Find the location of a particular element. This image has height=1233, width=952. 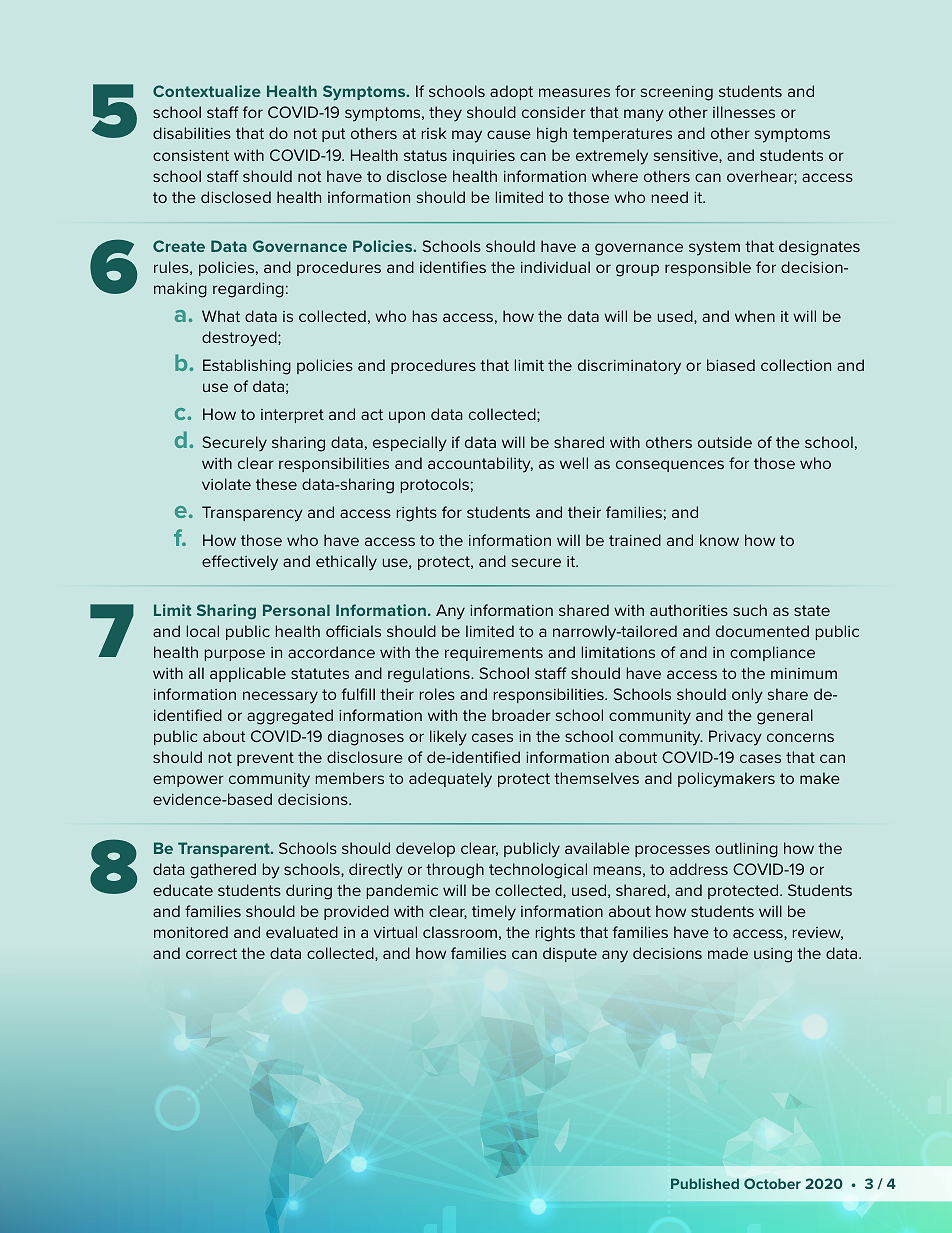

cause is located at coordinates (509, 134).
